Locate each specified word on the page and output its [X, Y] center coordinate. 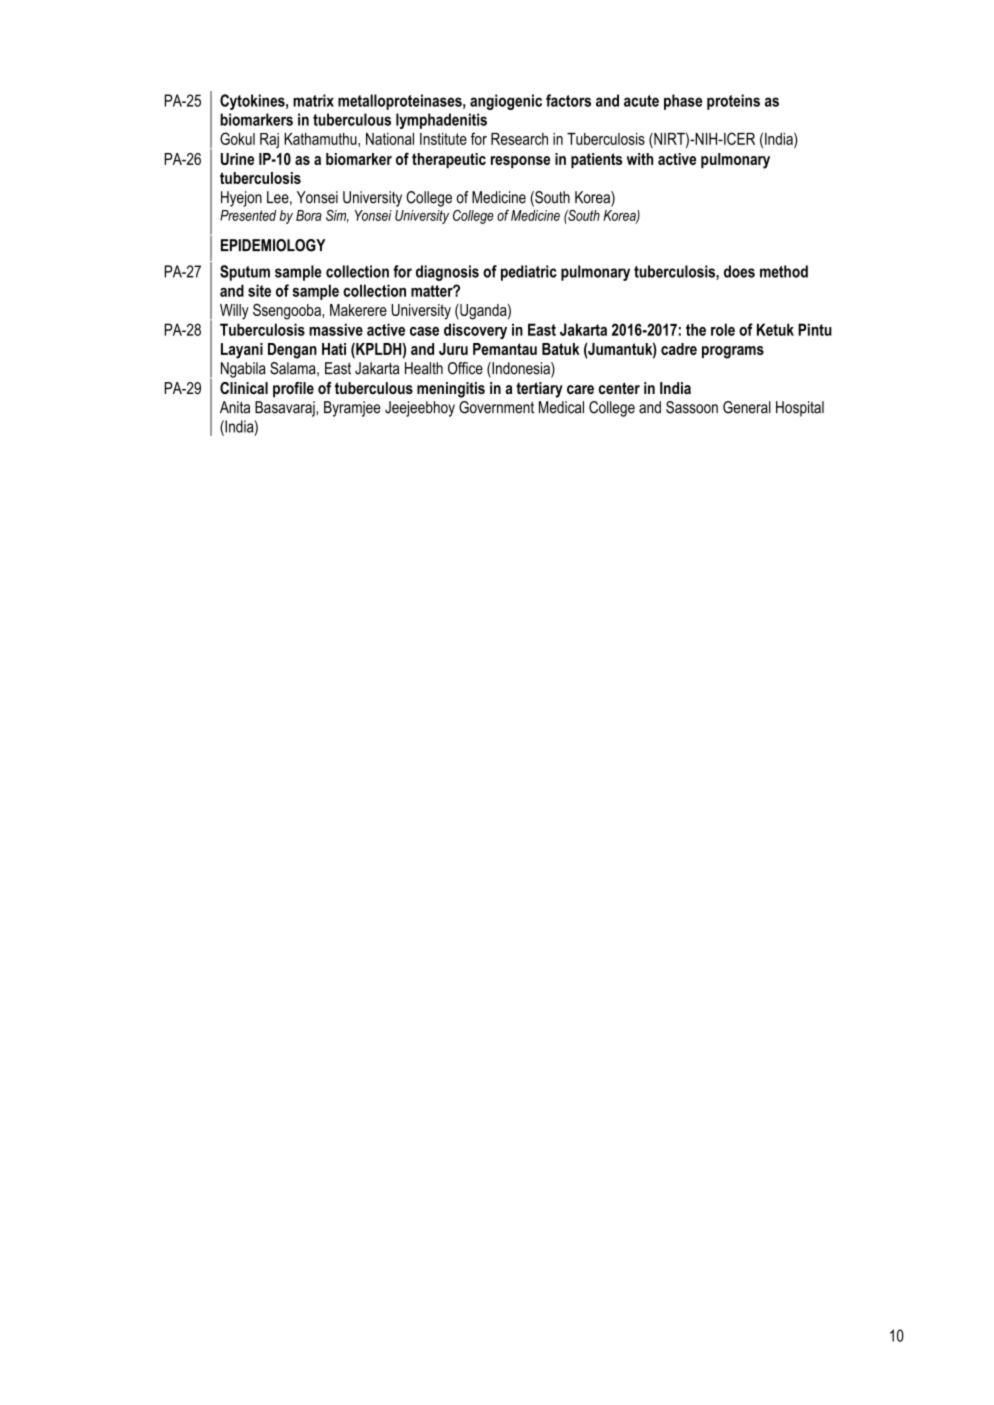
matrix [313, 100]
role [723, 329]
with [640, 159]
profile [293, 390]
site [259, 290]
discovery [475, 331]
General [747, 407]
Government [496, 407]
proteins [733, 102]
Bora [308, 215]
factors [568, 100]
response [520, 162]
